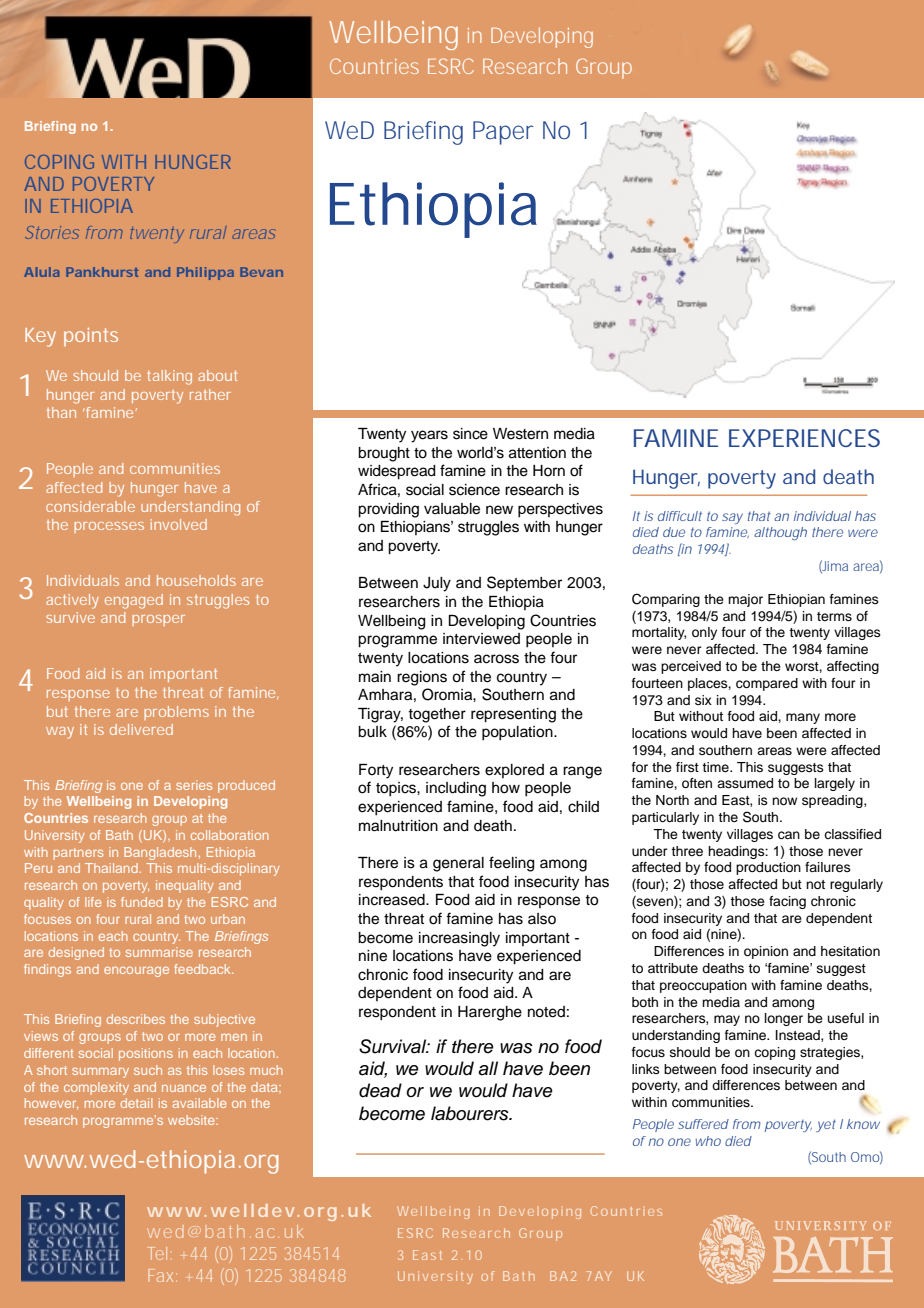 This screenshot has width=924, height=1308. Describe the element at coordinates (141, 729) in the screenshot. I see `delivered` at that location.
